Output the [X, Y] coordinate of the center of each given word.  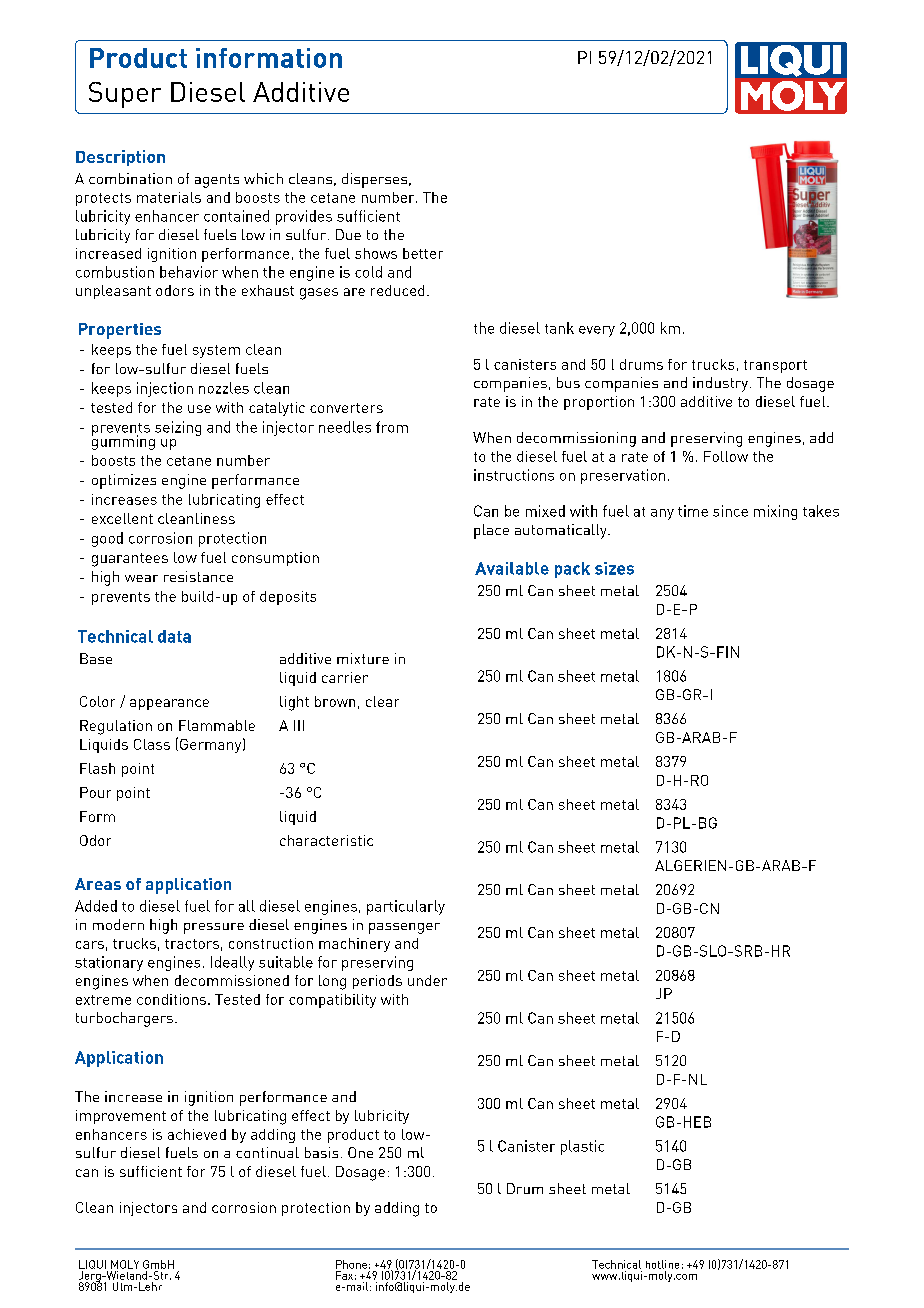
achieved [197, 1134]
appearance [169, 704]
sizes [614, 568]
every [597, 331]
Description [120, 158]
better [423, 253]
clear [382, 701]
